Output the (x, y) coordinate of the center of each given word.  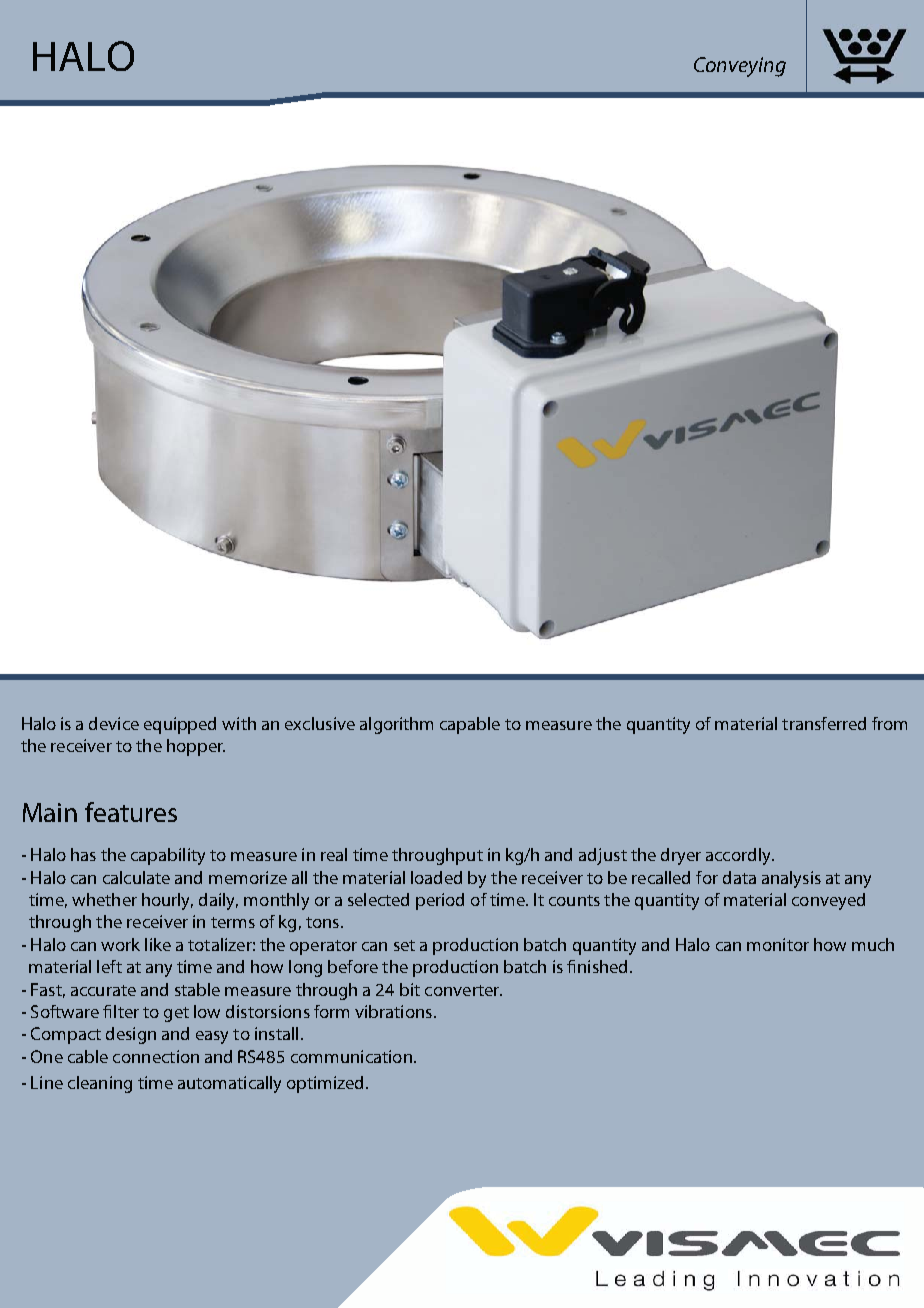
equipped (180, 725)
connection (156, 1056)
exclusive (320, 723)
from (889, 723)
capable (470, 725)
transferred (824, 723)
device (114, 723)
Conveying (740, 67)
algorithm (396, 725)
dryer (681, 856)
